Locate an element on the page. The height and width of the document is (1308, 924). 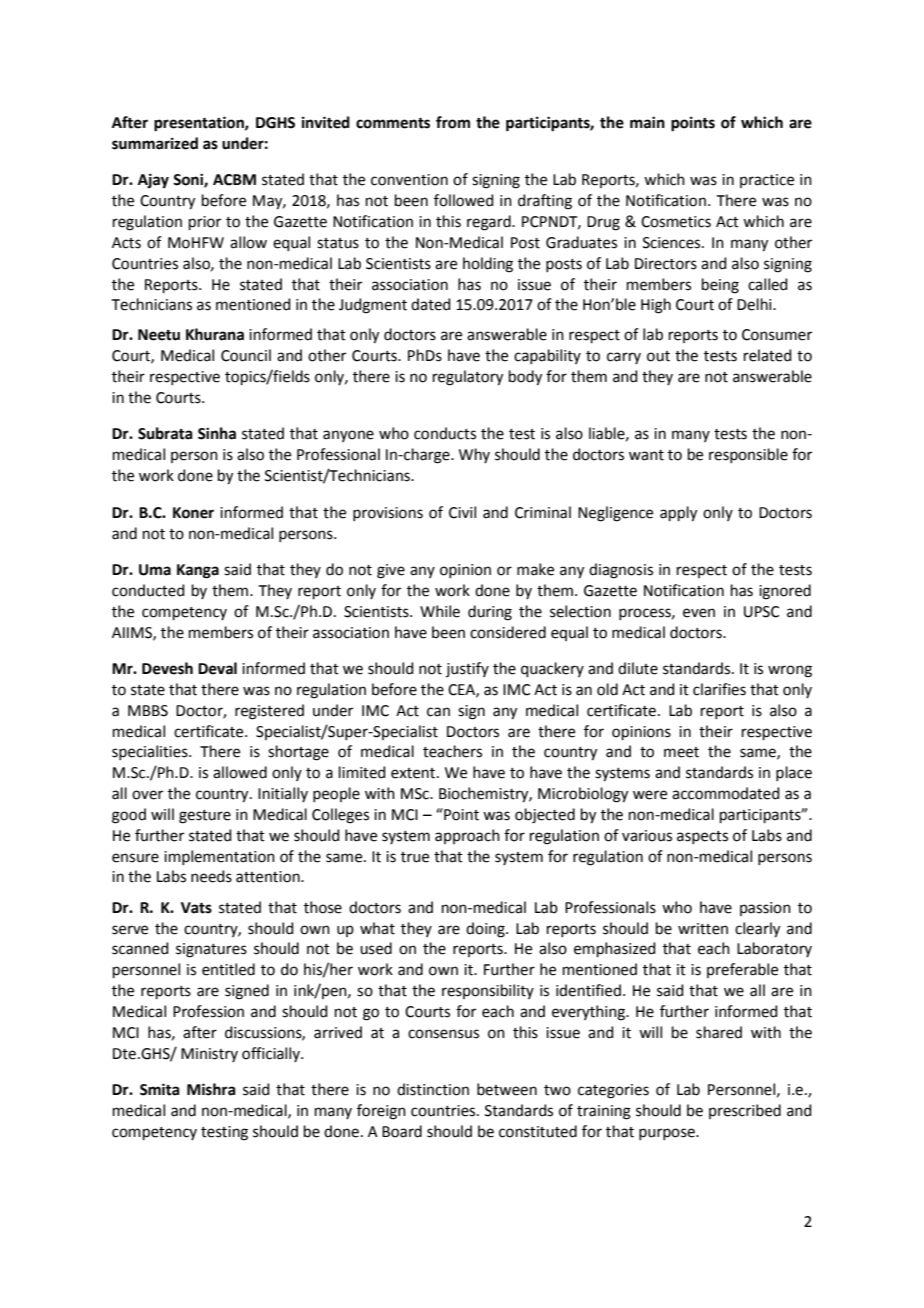
from is located at coordinates (453, 122).
